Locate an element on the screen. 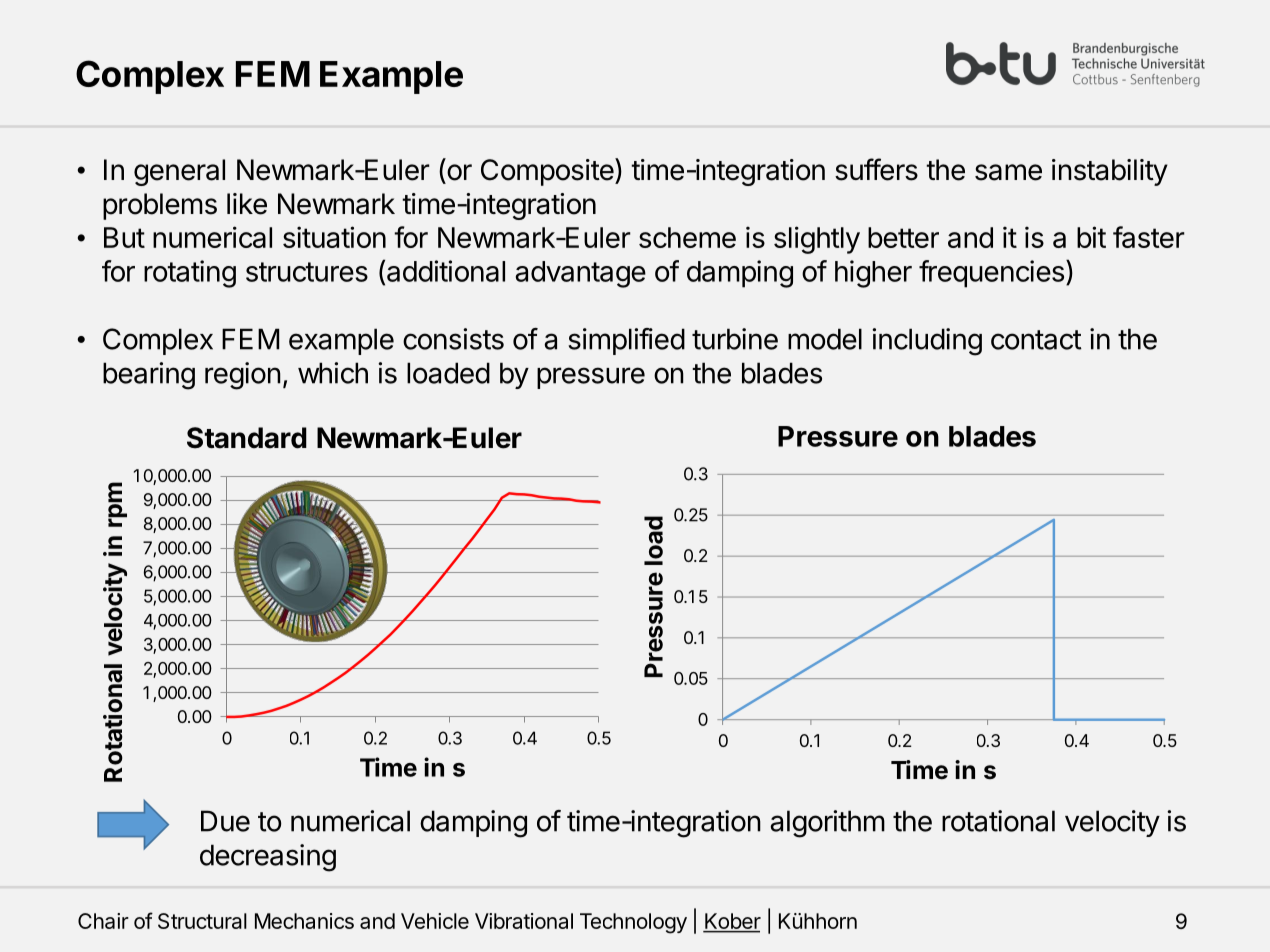  same is located at coordinates (1008, 172).
